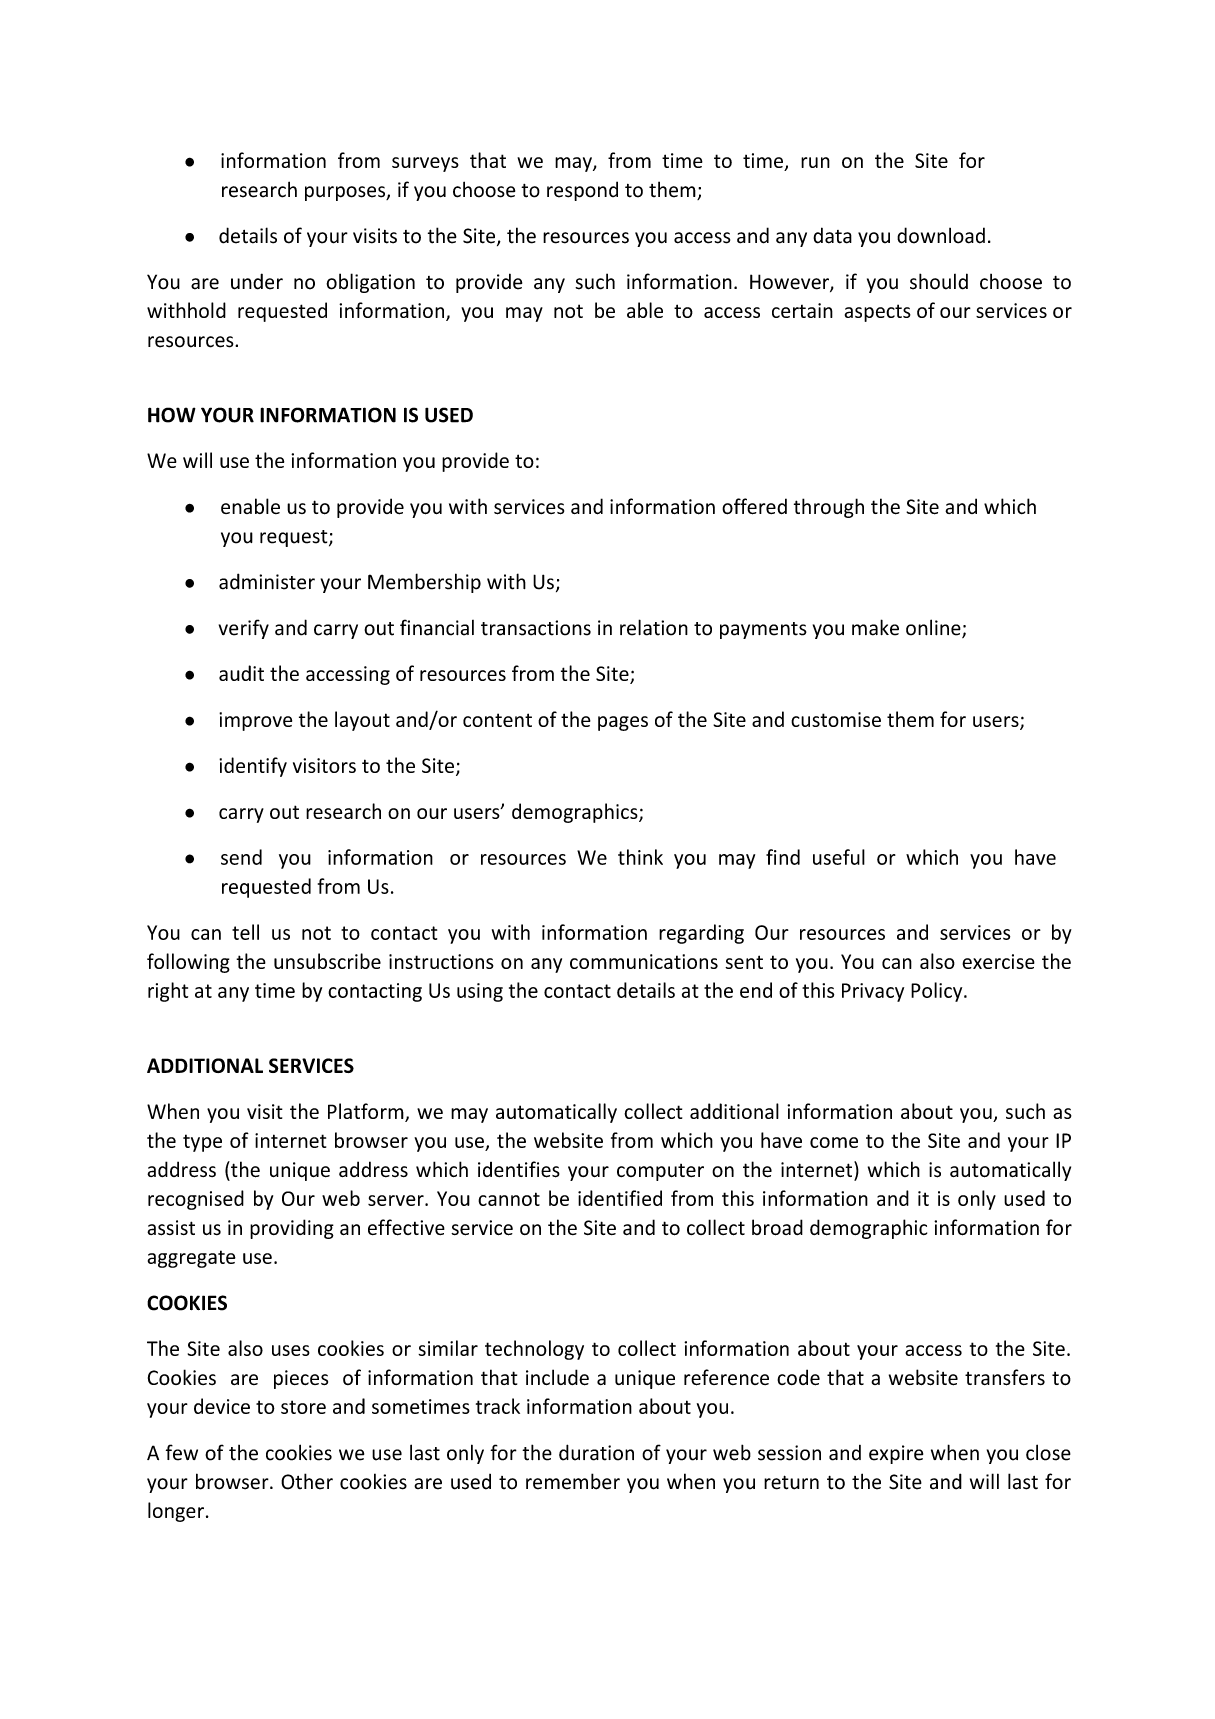  Describe the element at coordinates (307, 1481) in the screenshot. I see `Other` at that location.
